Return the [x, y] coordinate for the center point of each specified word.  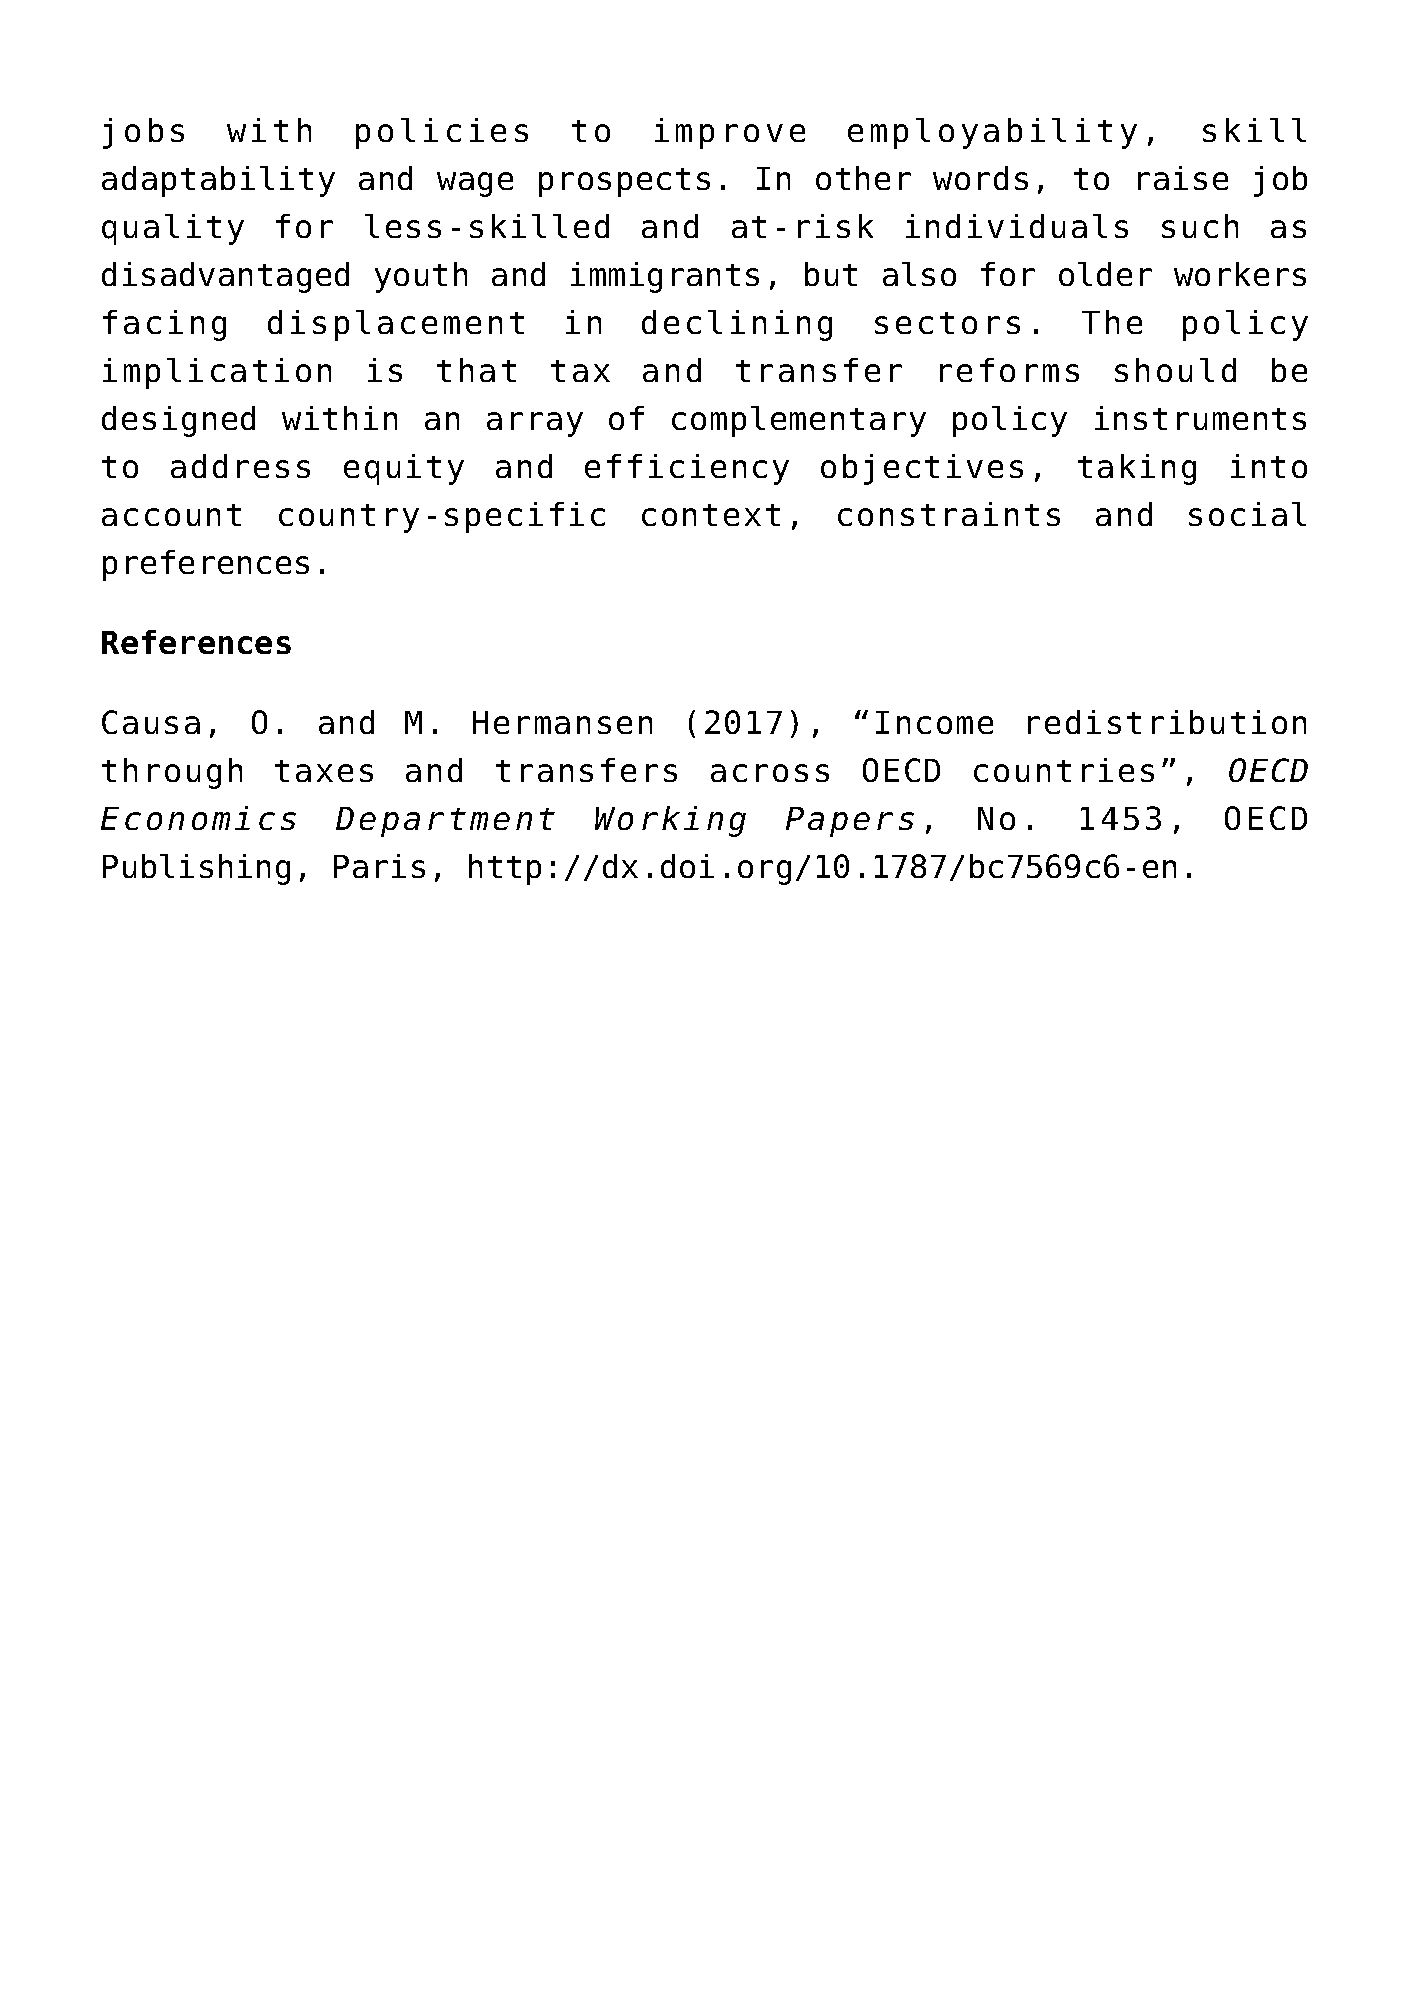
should [1175, 370]
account [171, 515]
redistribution [1167, 722]
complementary [799, 421]
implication [217, 373]
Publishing [196, 869]
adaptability [218, 181]
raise [1183, 178]
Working [670, 821]
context [711, 515]
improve [730, 133]
